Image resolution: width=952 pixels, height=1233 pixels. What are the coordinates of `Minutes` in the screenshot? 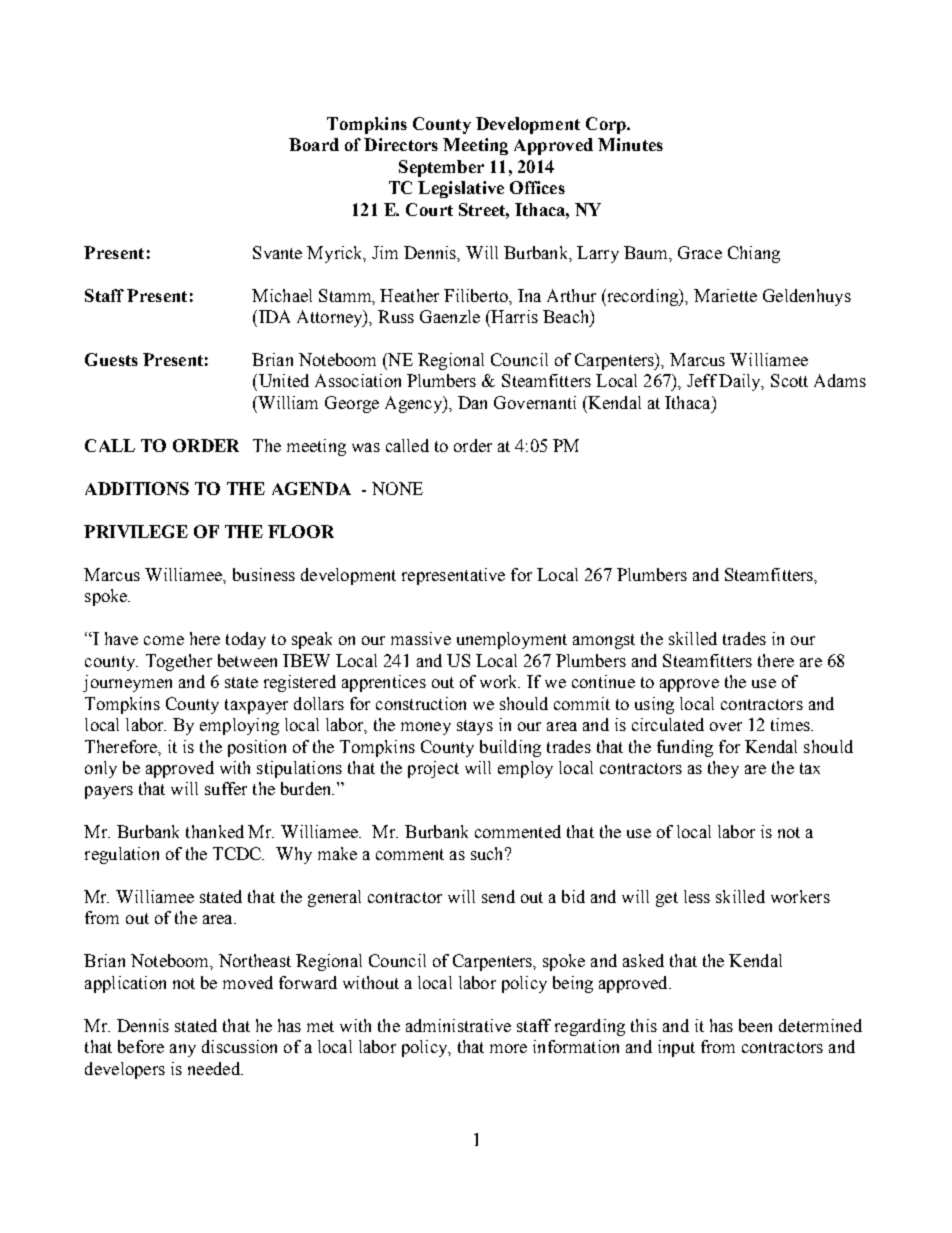 It's located at (630, 144).
